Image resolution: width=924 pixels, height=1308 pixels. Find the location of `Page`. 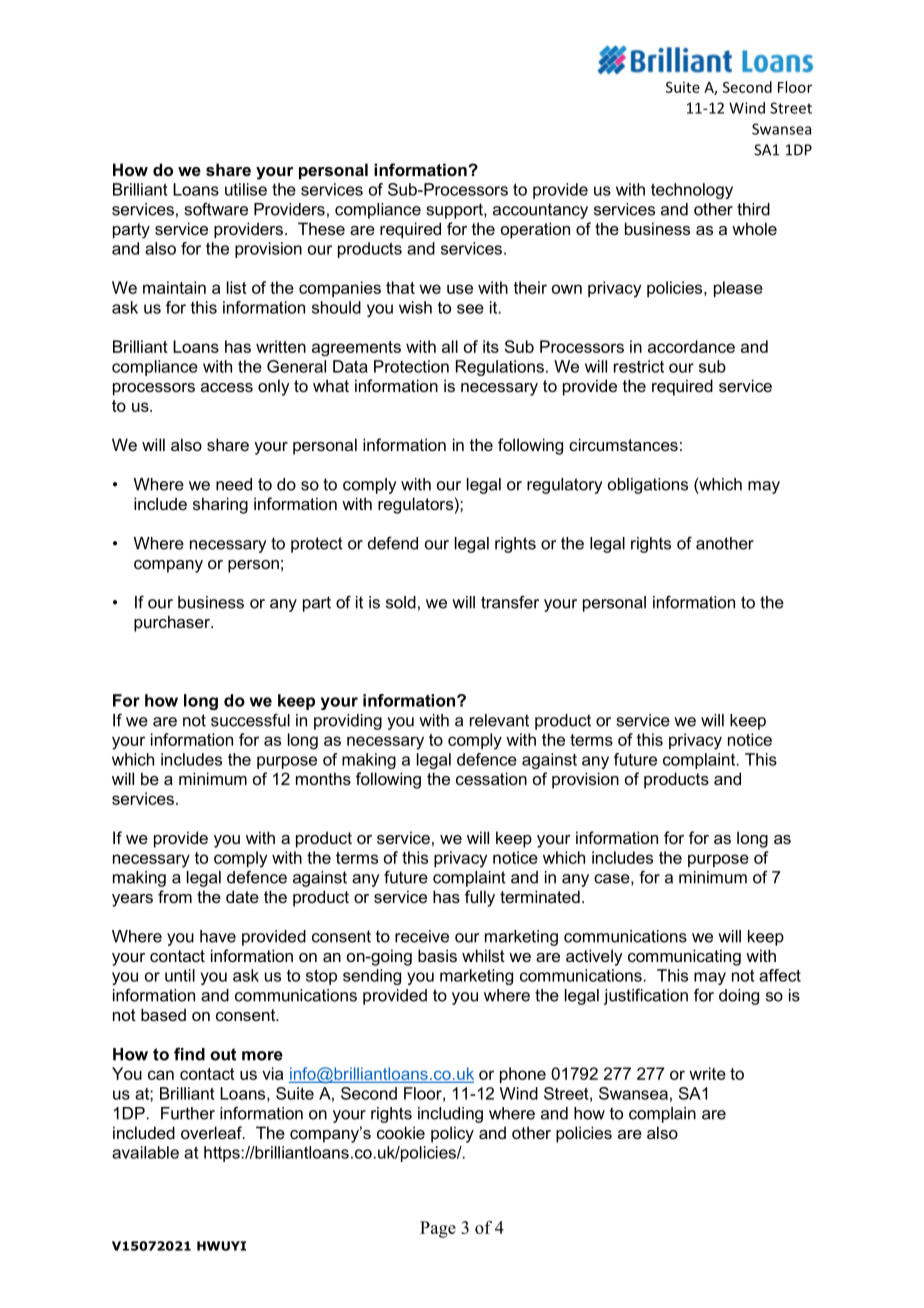

Page is located at coordinates (438, 1229).
